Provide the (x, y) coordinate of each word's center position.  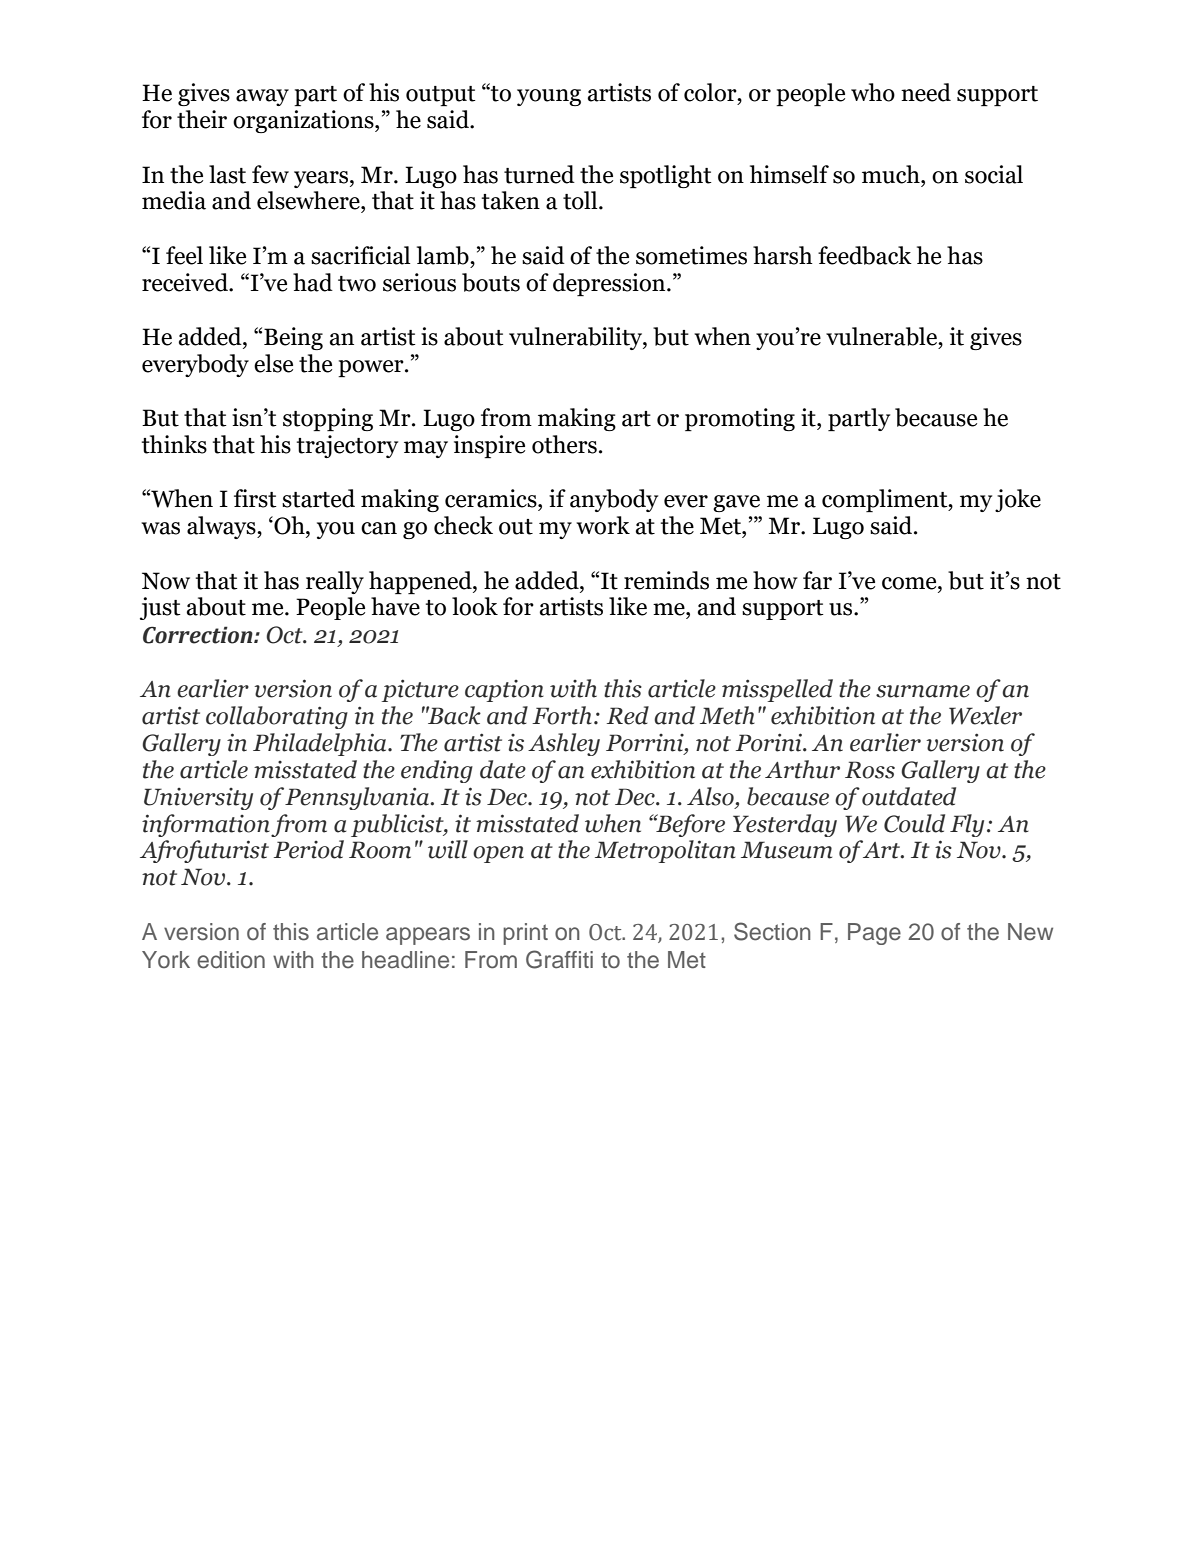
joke (1018, 500)
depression (610, 284)
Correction (199, 635)
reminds (666, 580)
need (926, 92)
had (313, 282)
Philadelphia (321, 744)
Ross (870, 770)
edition (231, 960)
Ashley (564, 744)
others (564, 444)
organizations (304, 121)
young (549, 97)
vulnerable (882, 336)
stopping (328, 419)
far (817, 580)
